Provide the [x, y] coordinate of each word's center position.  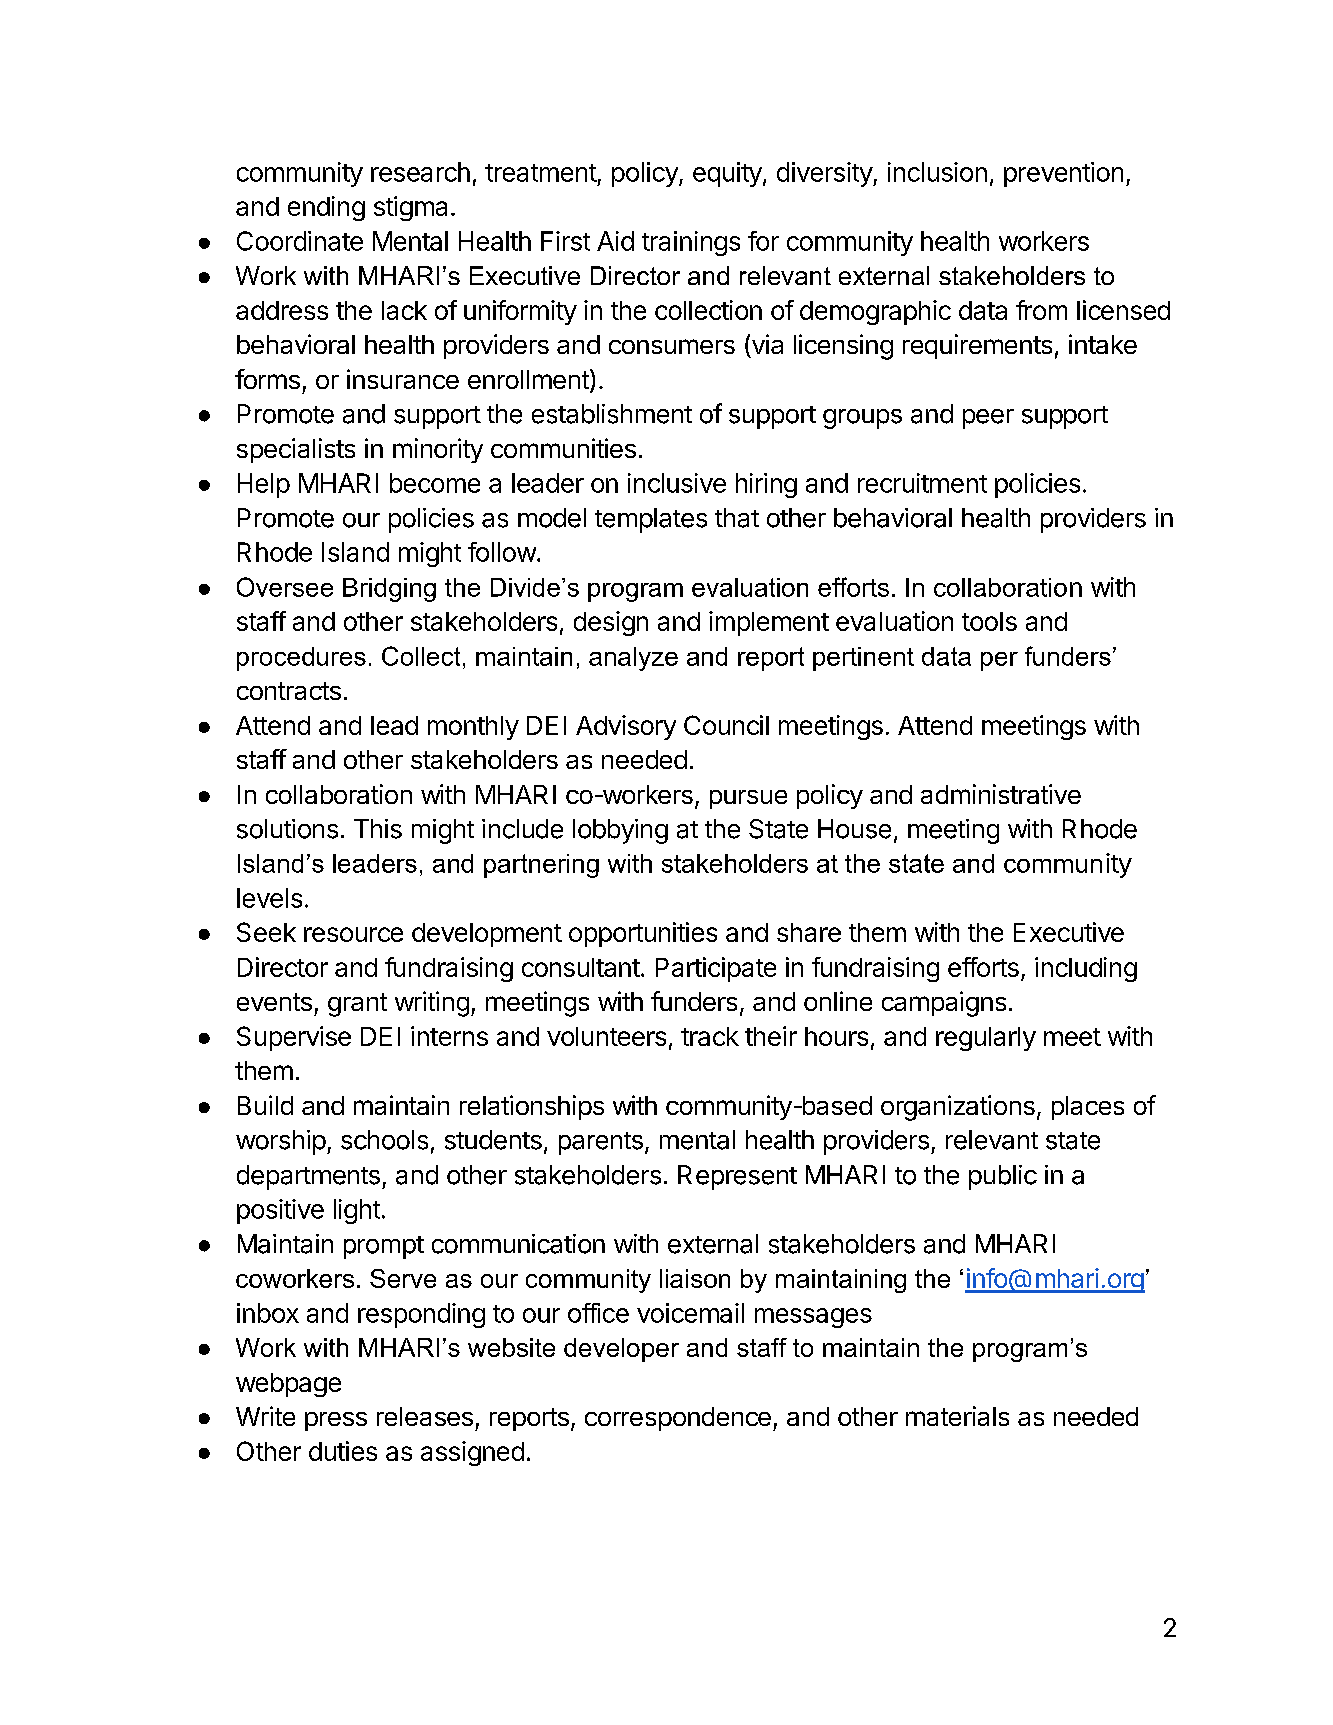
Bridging [389, 590]
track [710, 1036]
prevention [1063, 174]
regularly [986, 1039]
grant [357, 1005]
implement [769, 623]
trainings [691, 243]
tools [989, 621]
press [336, 1421]
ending [326, 208]
